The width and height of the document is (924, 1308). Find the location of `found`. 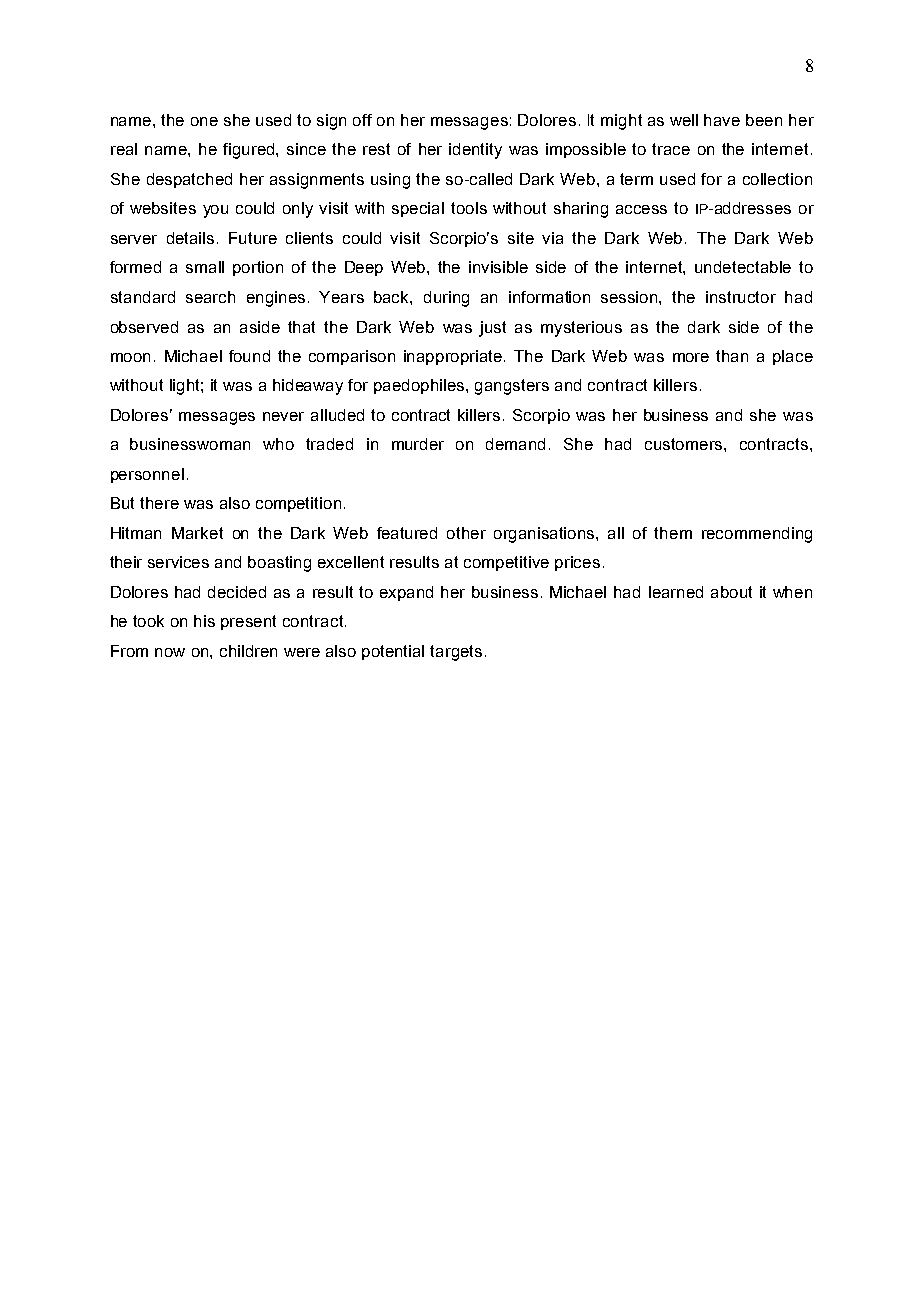

found is located at coordinates (249, 356).
